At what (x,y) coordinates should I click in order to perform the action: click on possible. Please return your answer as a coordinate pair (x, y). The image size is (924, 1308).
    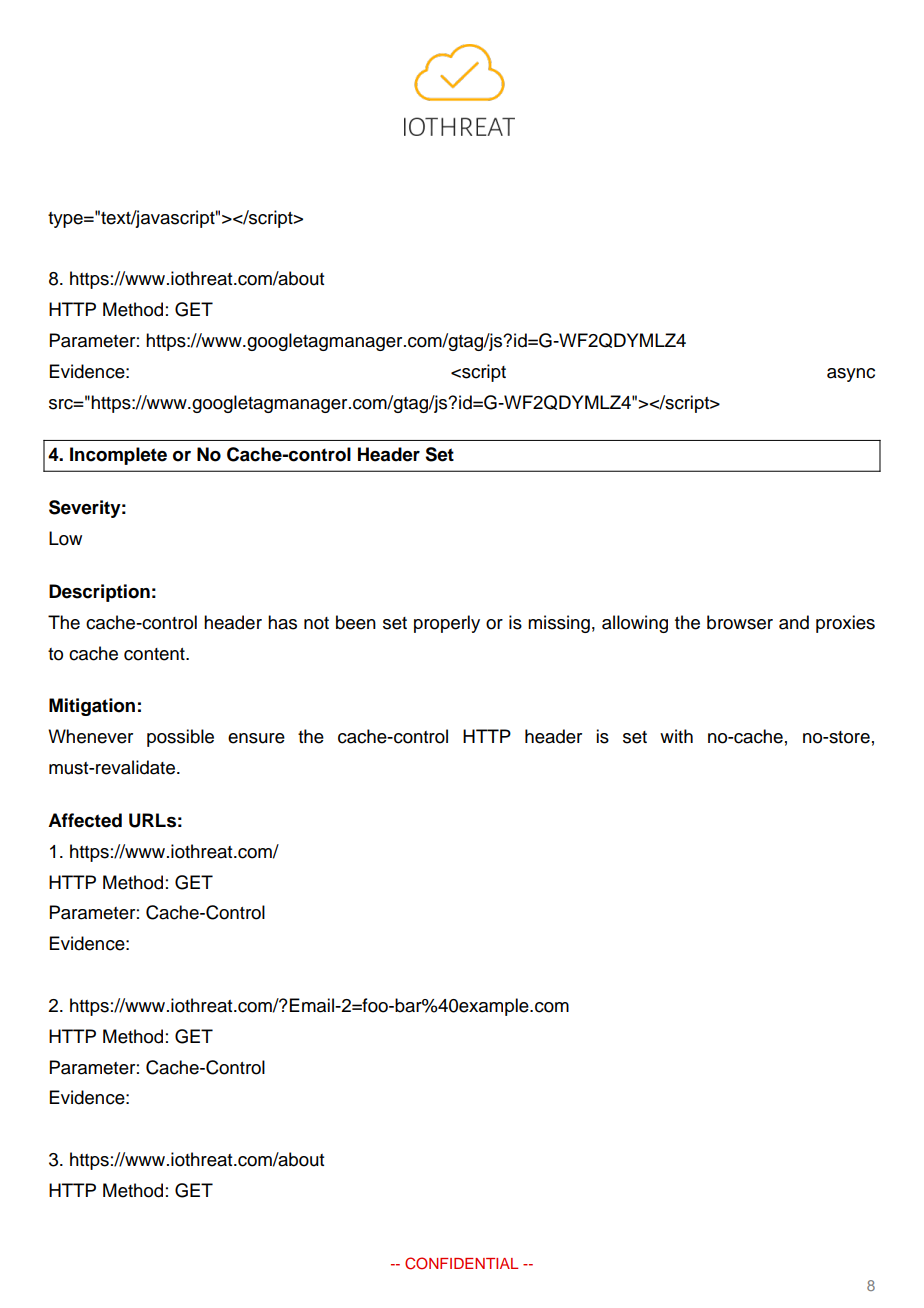
    Looking at the image, I should click on (180, 738).
